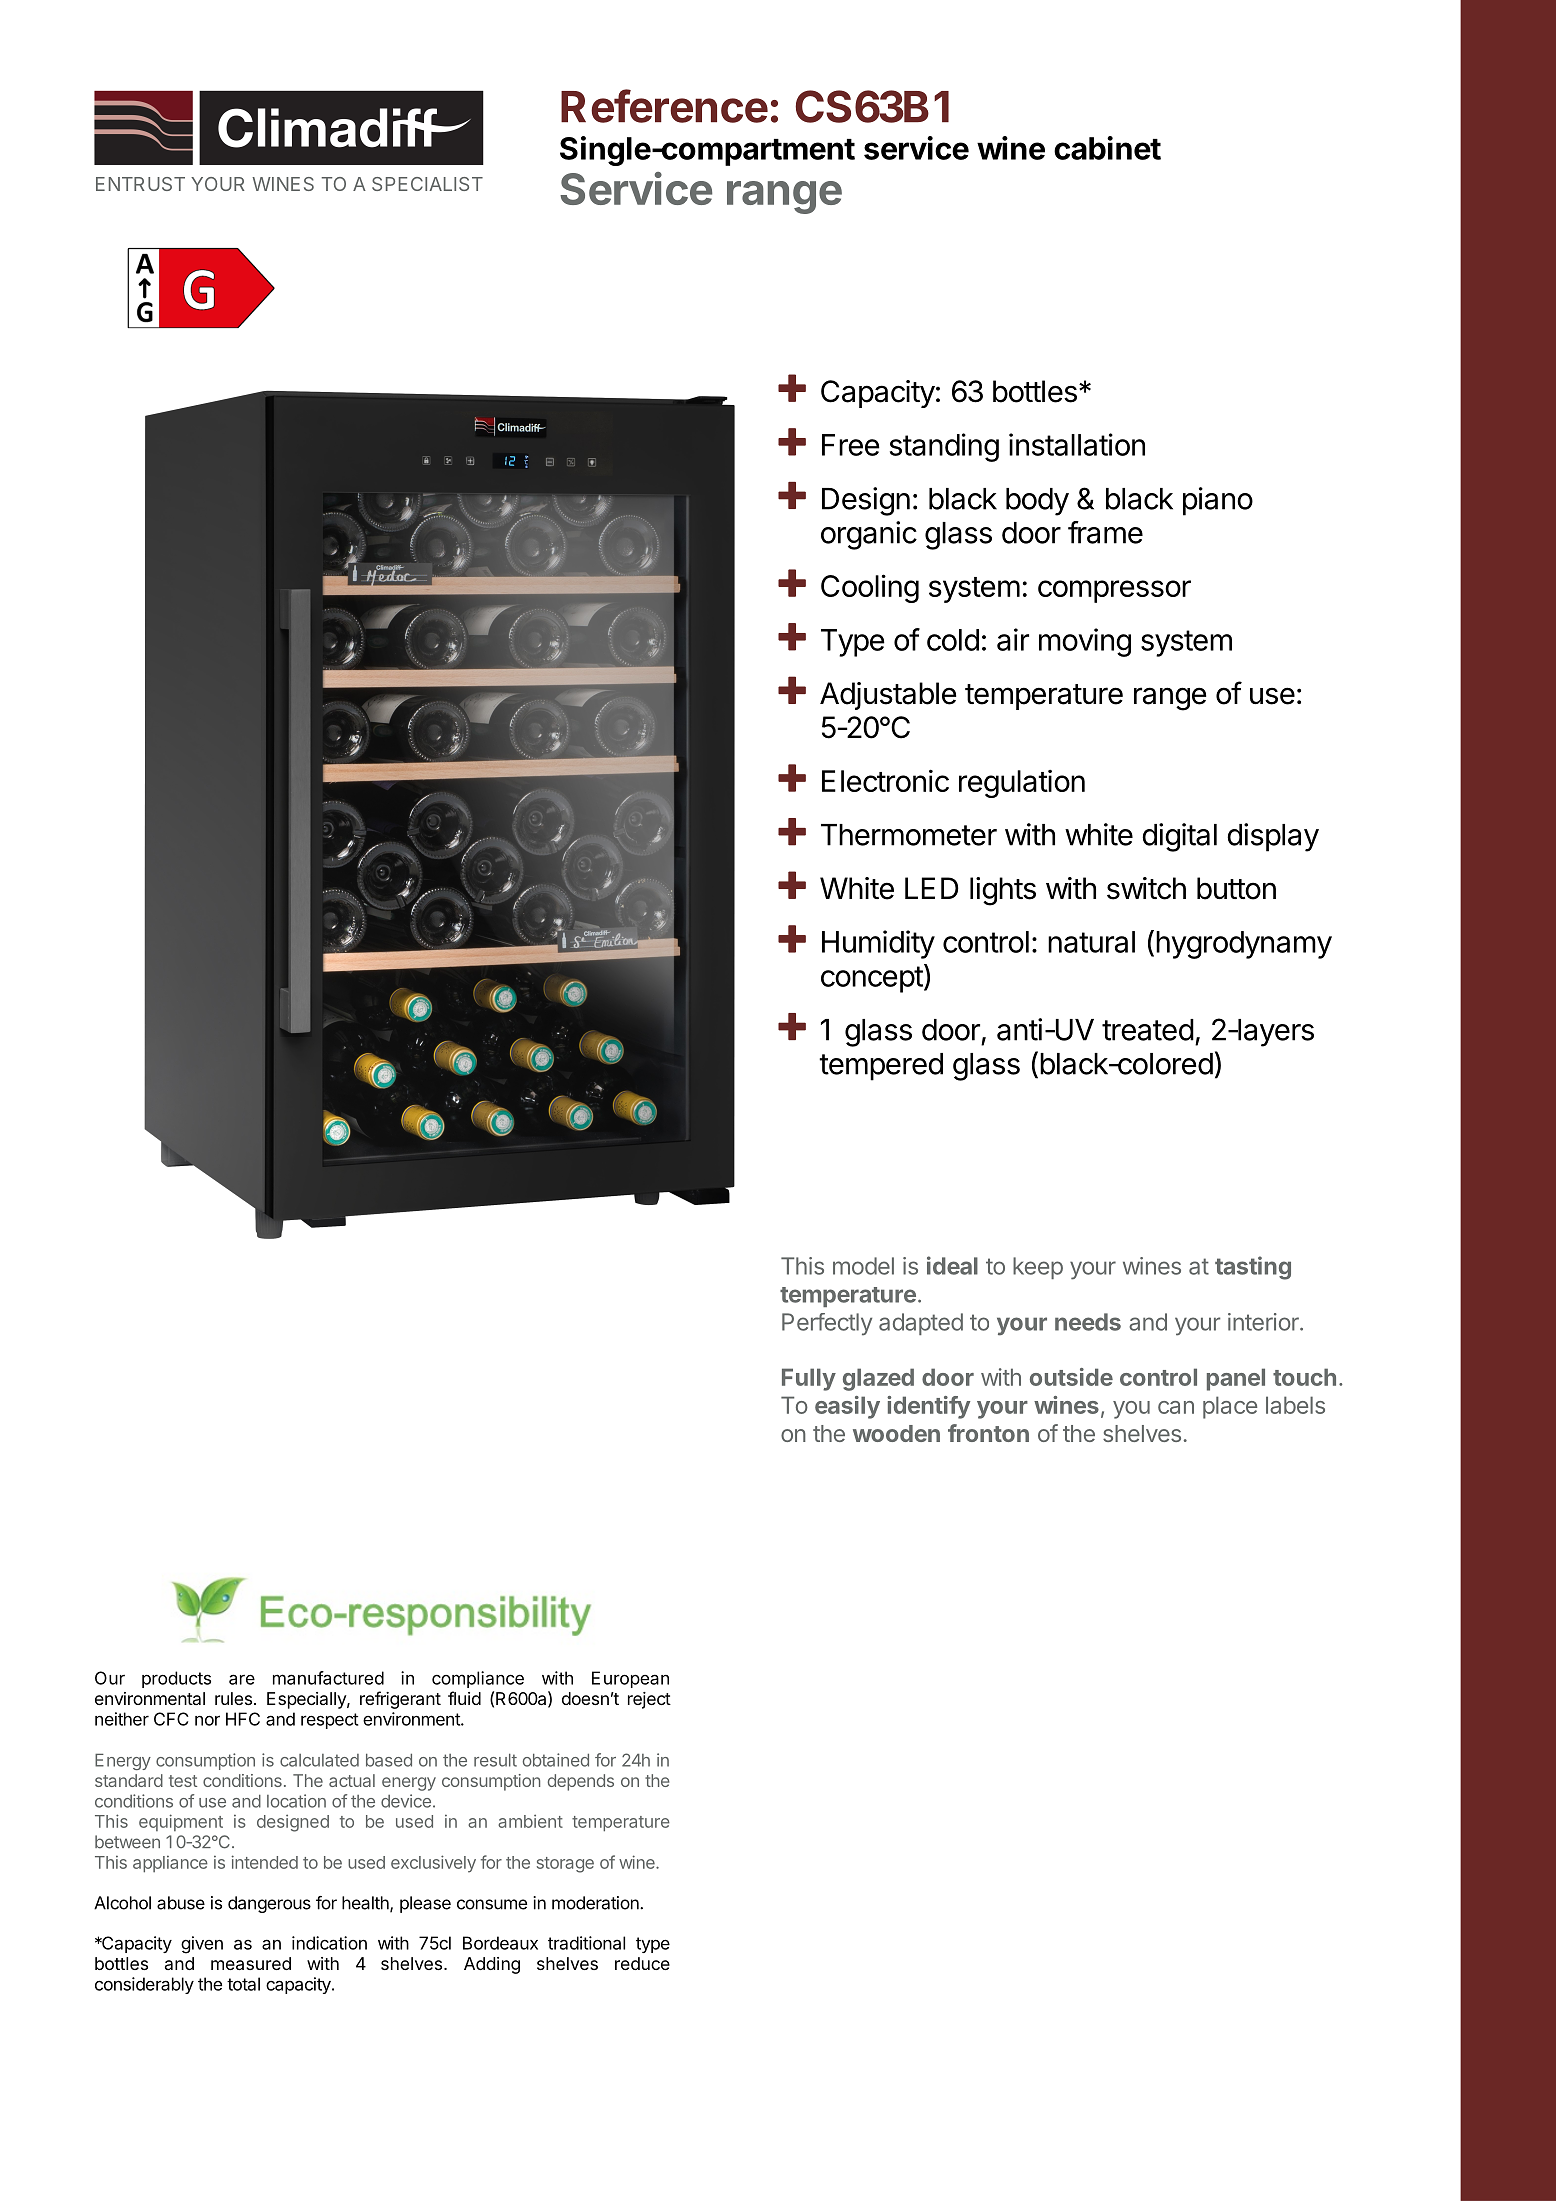 This screenshot has height=2201, width=1556. What do you see at coordinates (140, 184) in the screenshot?
I see `ENTRUST` at bounding box center [140, 184].
